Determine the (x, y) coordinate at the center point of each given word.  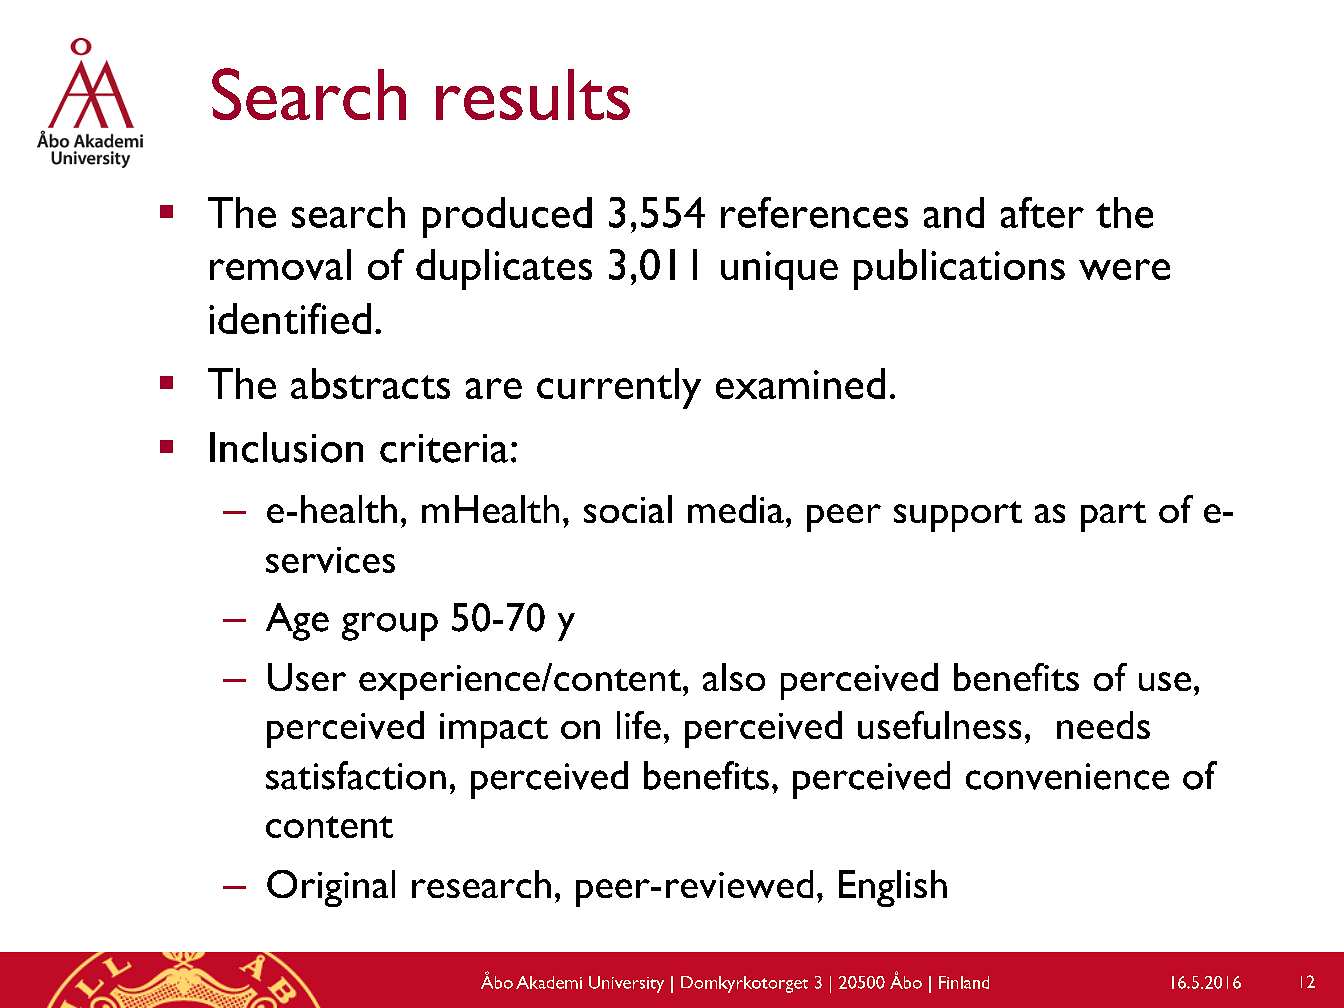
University (626, 984)
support (958, 516)
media (736, 509)
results (533, 94)
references (814, 212)
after (1042, 212)
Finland (964, 982)
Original (331, 888)
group (390, 626)
